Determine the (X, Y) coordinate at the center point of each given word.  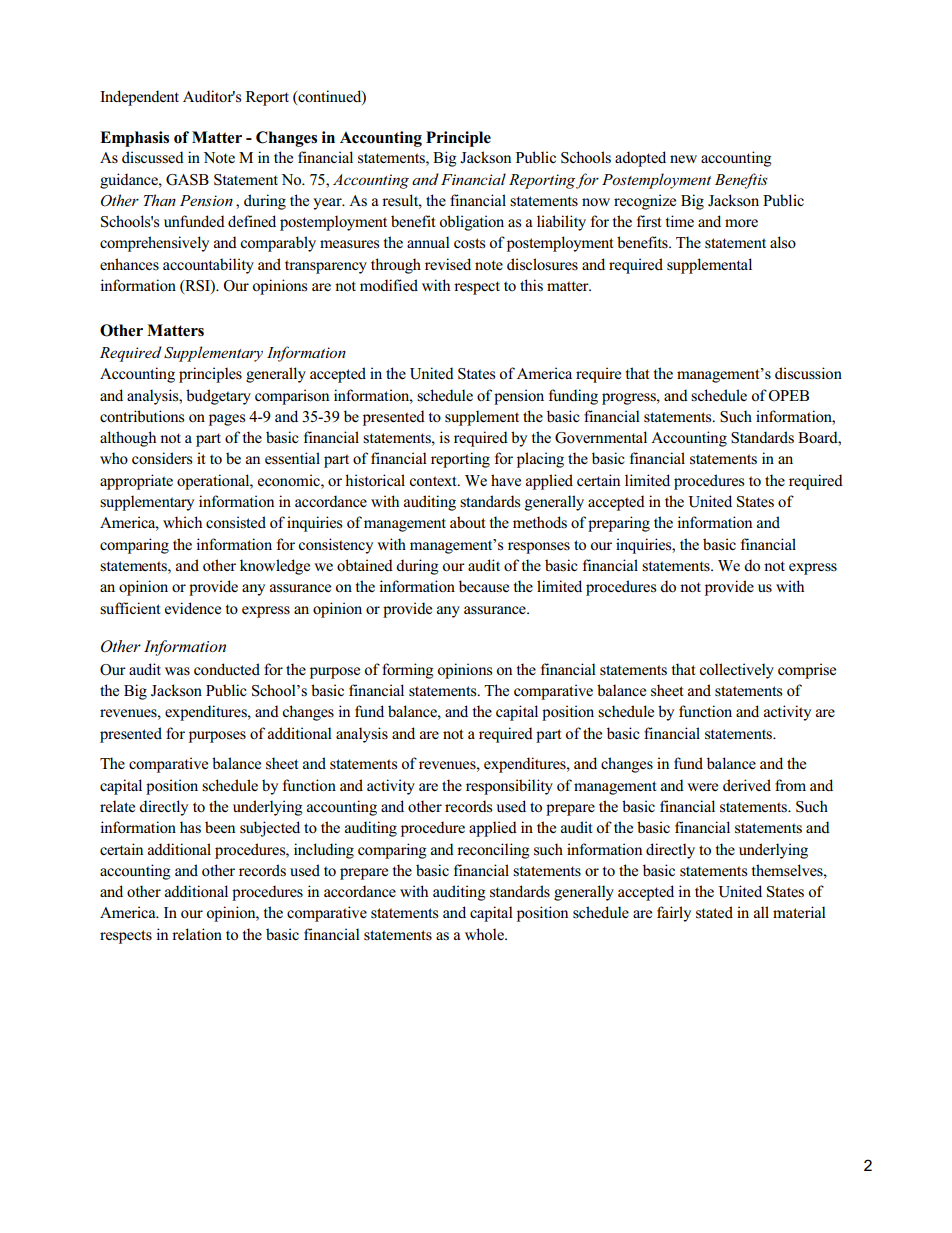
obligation (472, 223)
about (467, 522)
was (177, 671)
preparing (619, 524)
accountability (208, 266)
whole (485, 934)
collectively (737, 671)
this (531, 285)
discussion (808, 373)
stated (714, 912)
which (182, 522)
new (683, 159)
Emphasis (134, 139)
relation (197, 934)
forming (408, 671)
